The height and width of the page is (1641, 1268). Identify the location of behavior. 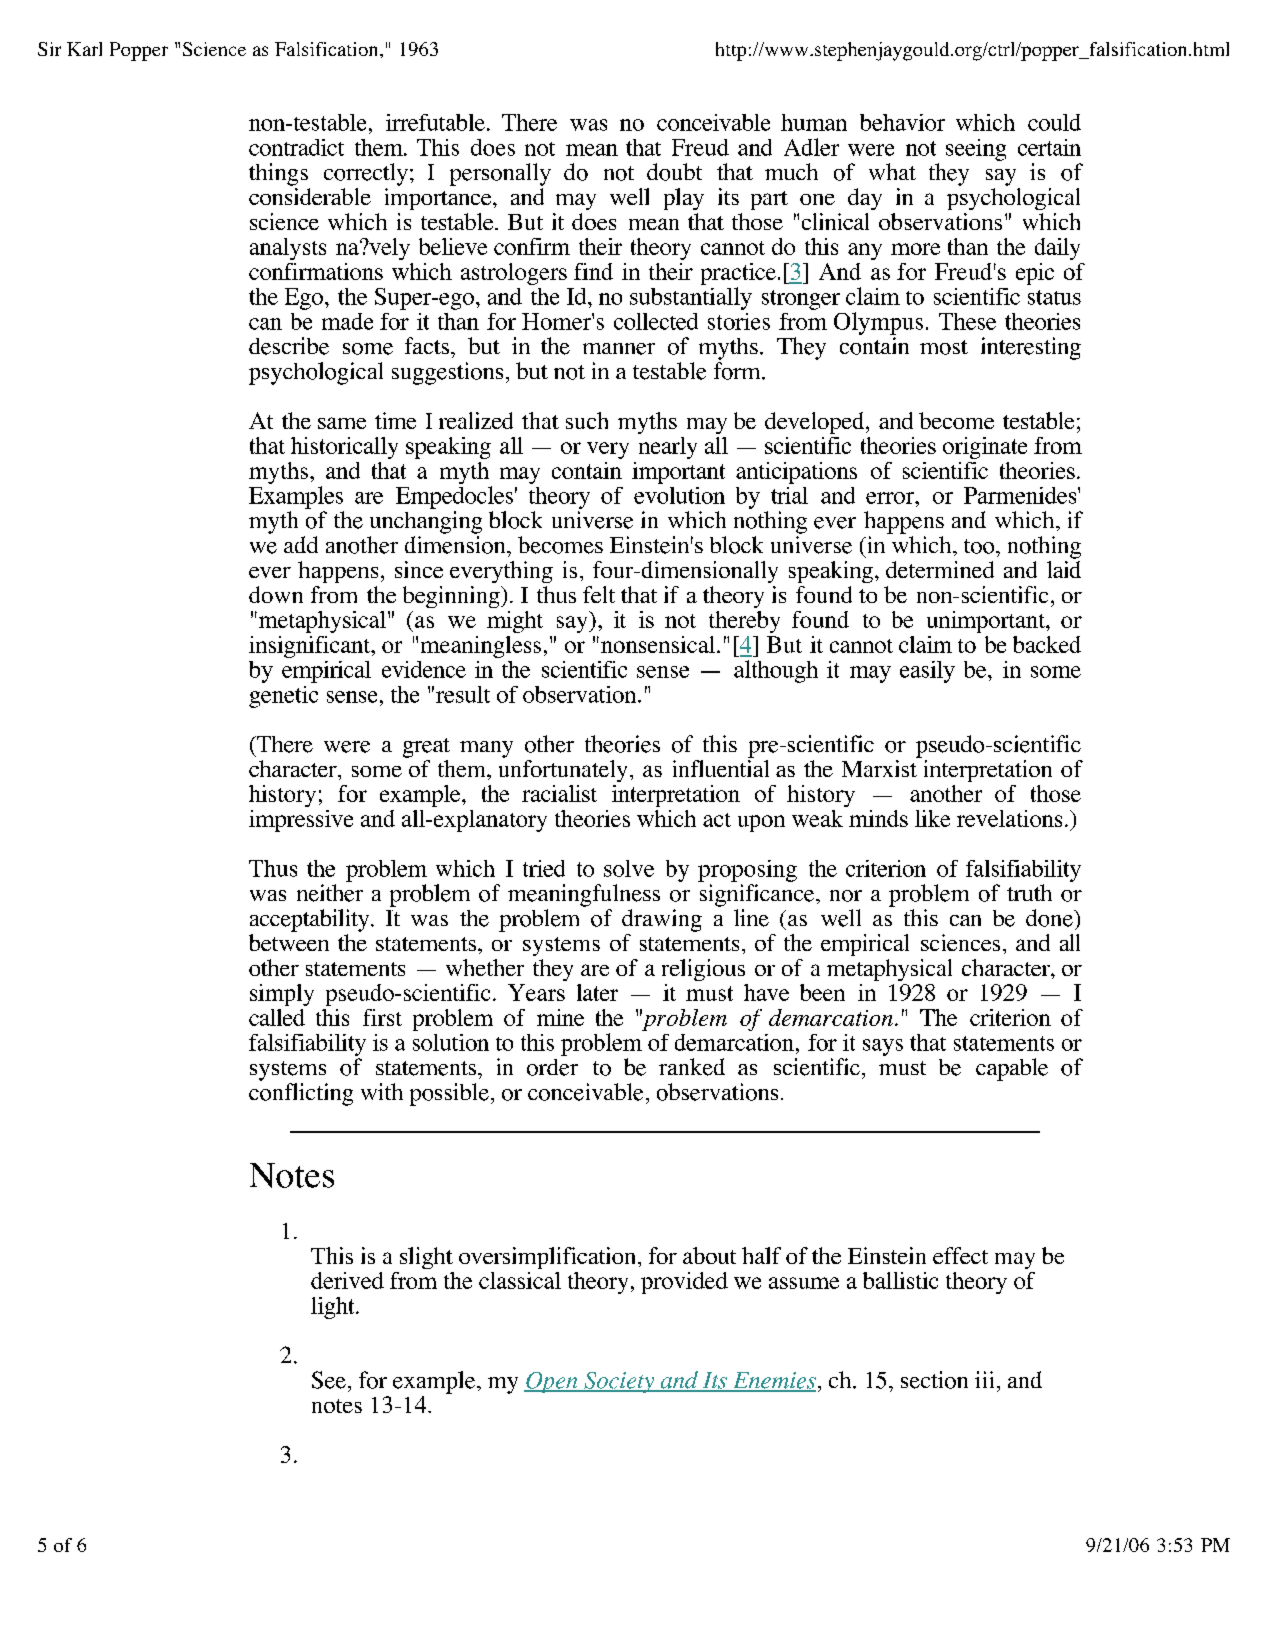
(902, 122).
